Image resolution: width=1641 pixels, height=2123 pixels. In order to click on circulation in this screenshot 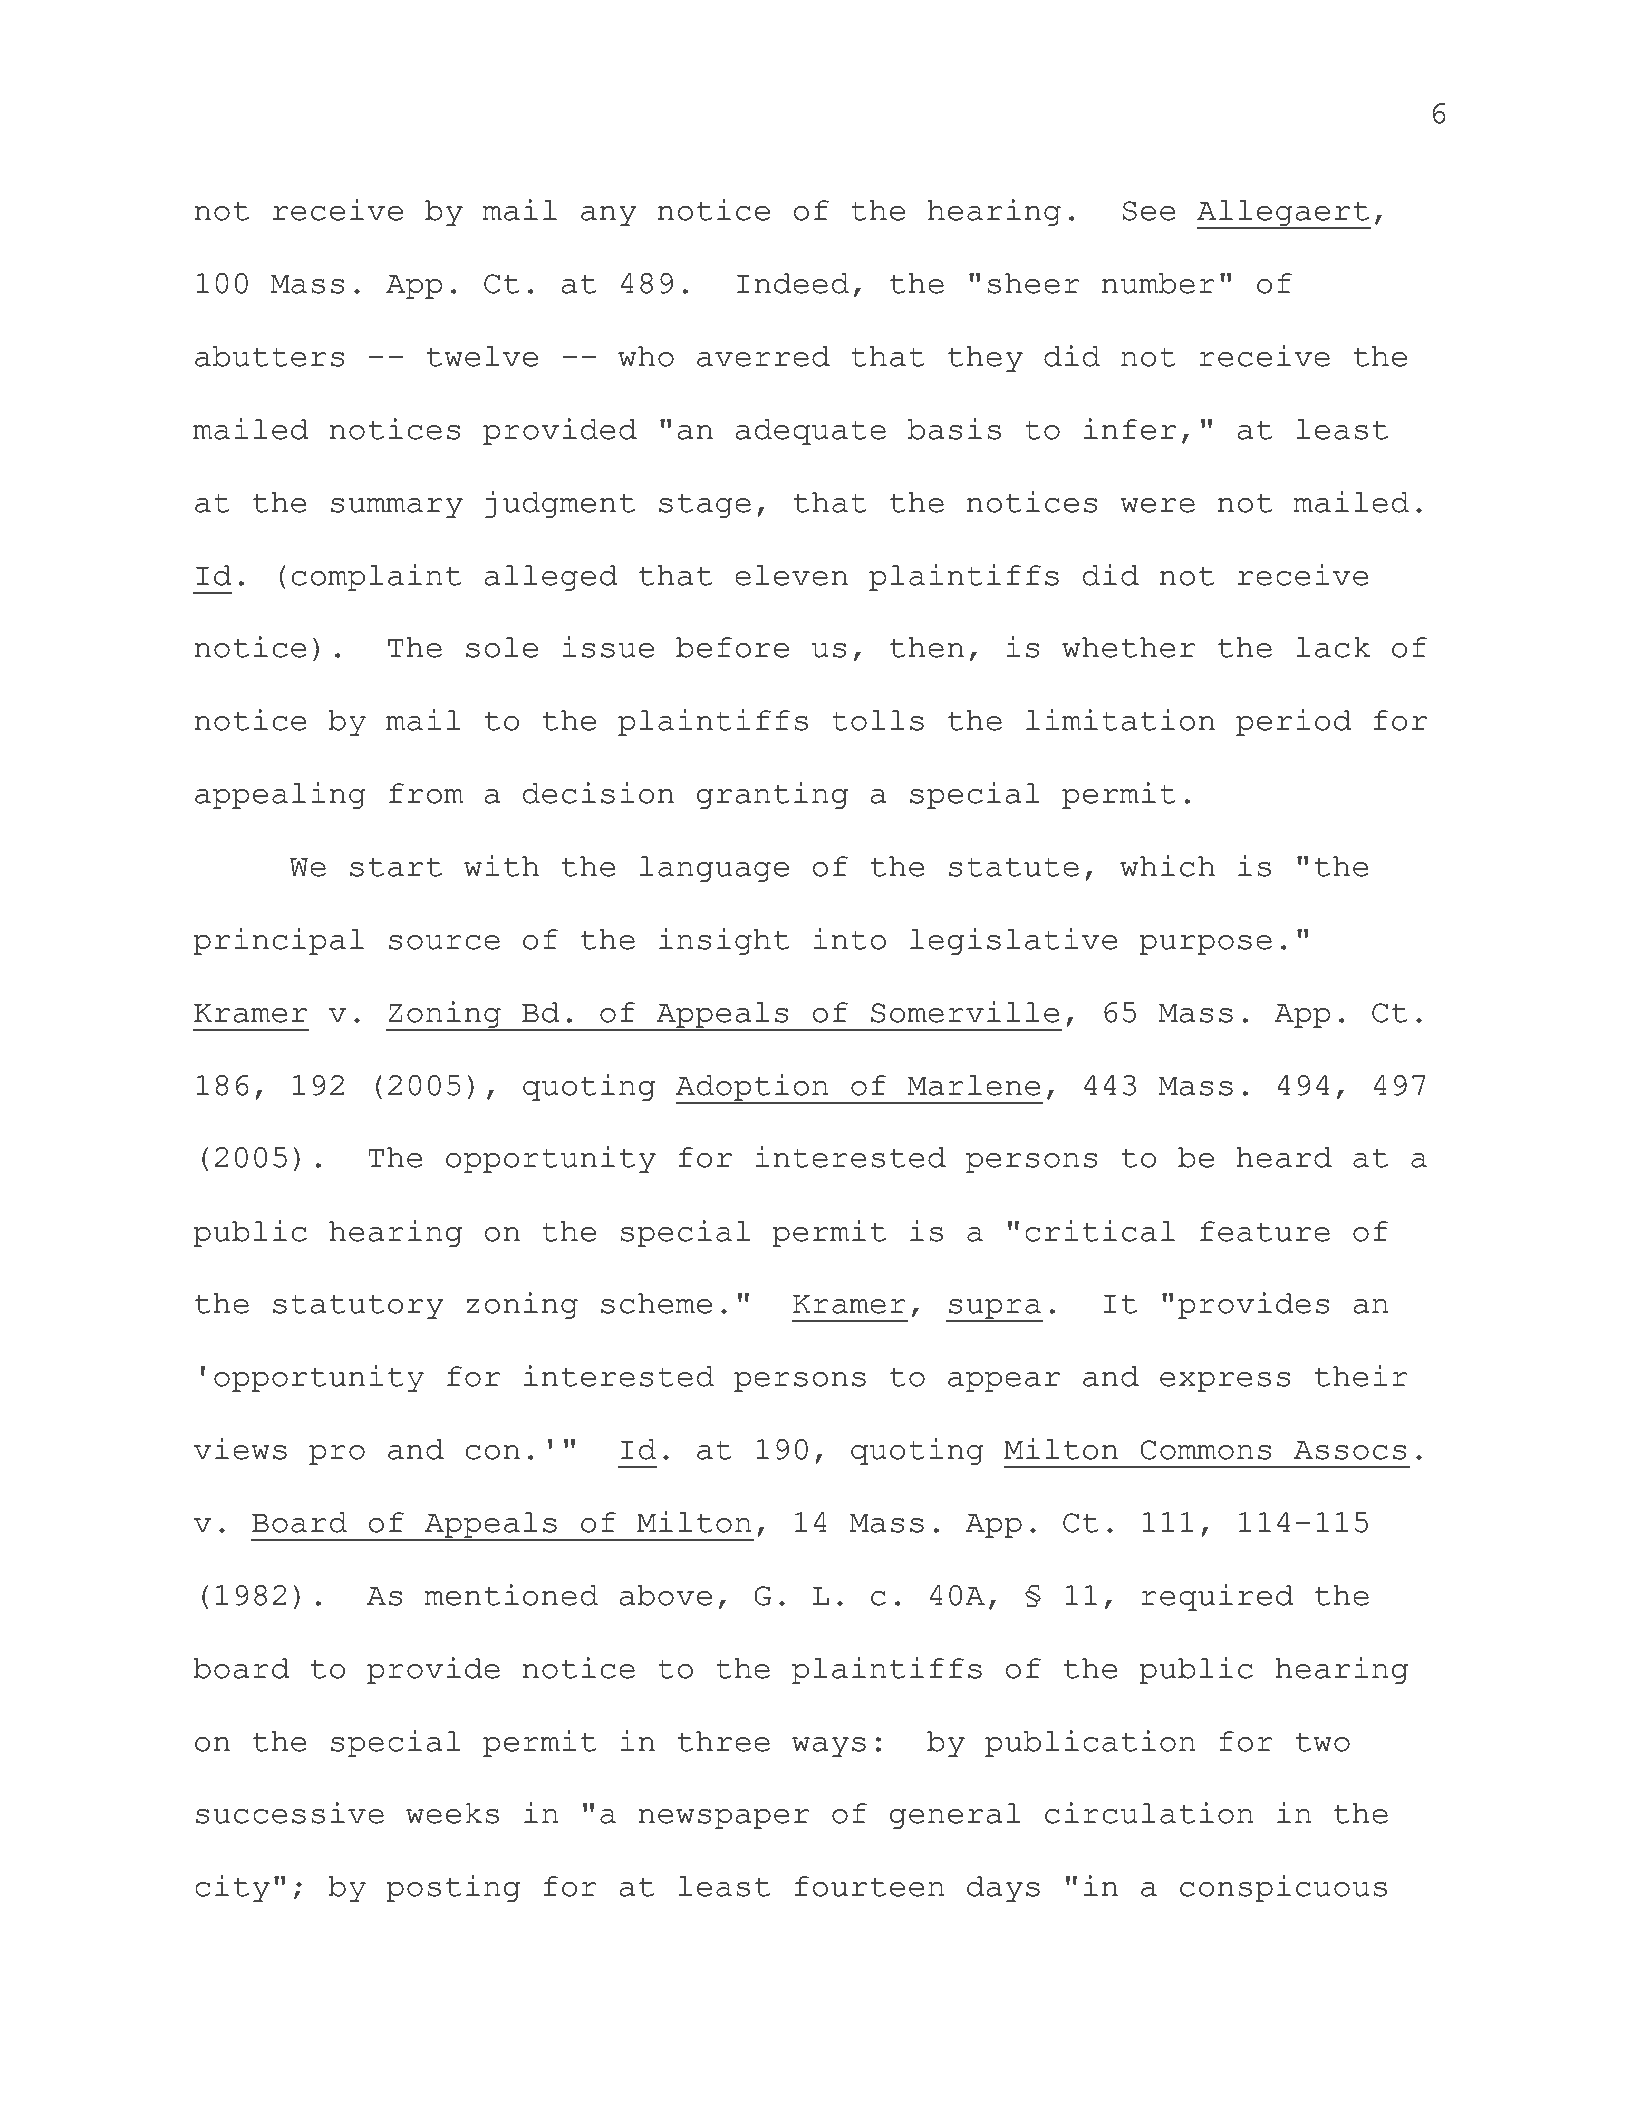, I will do `click(1149, 1813)`.
